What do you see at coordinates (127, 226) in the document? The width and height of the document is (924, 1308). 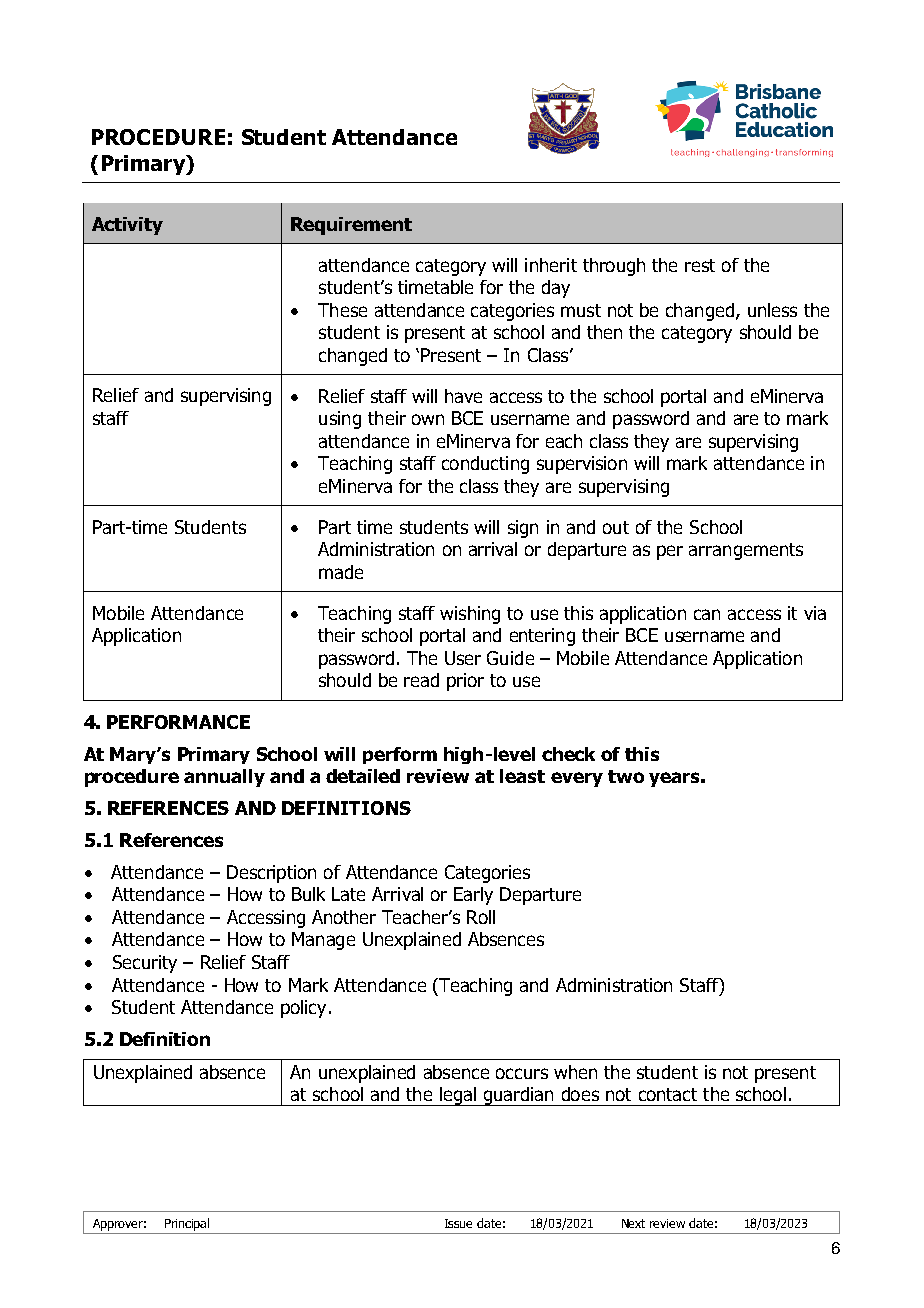 I see `Activity` at bounding box center [127, 226].
